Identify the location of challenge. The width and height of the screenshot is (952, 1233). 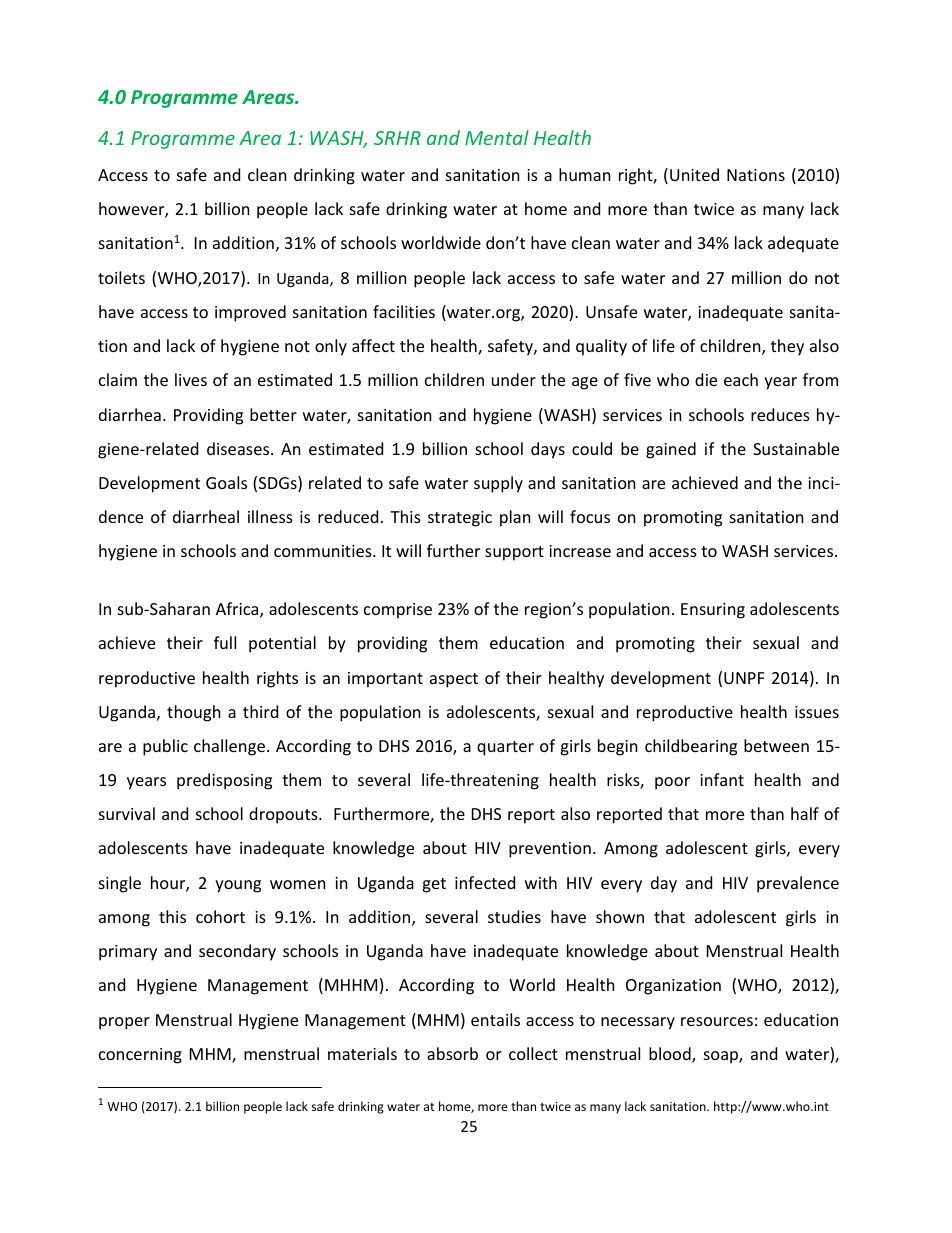
(229, 747).
